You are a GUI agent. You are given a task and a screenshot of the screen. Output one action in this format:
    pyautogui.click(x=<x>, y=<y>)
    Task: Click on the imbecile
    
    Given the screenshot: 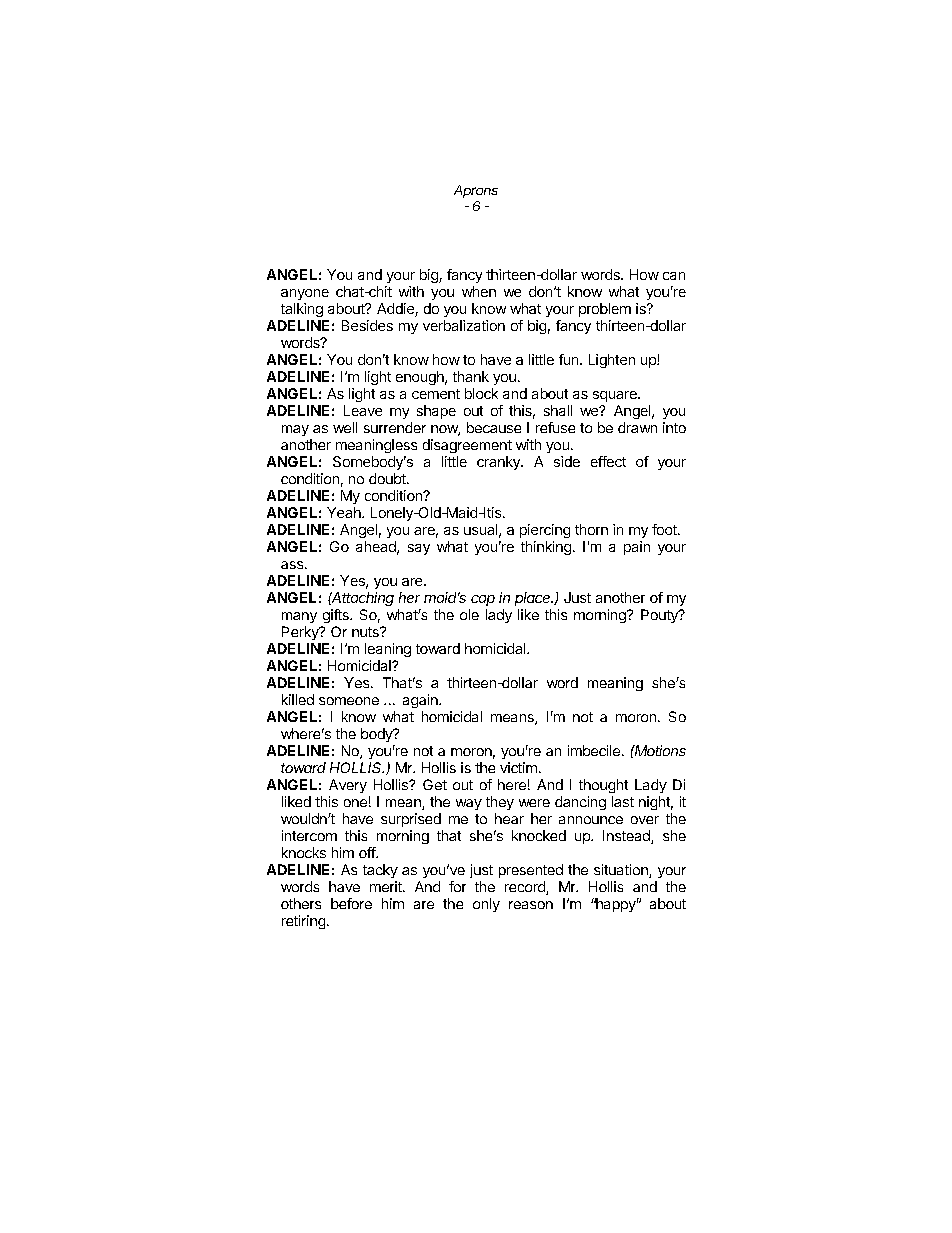 What is the action you would take?
    pyautogui.click(x=594, y=750)
